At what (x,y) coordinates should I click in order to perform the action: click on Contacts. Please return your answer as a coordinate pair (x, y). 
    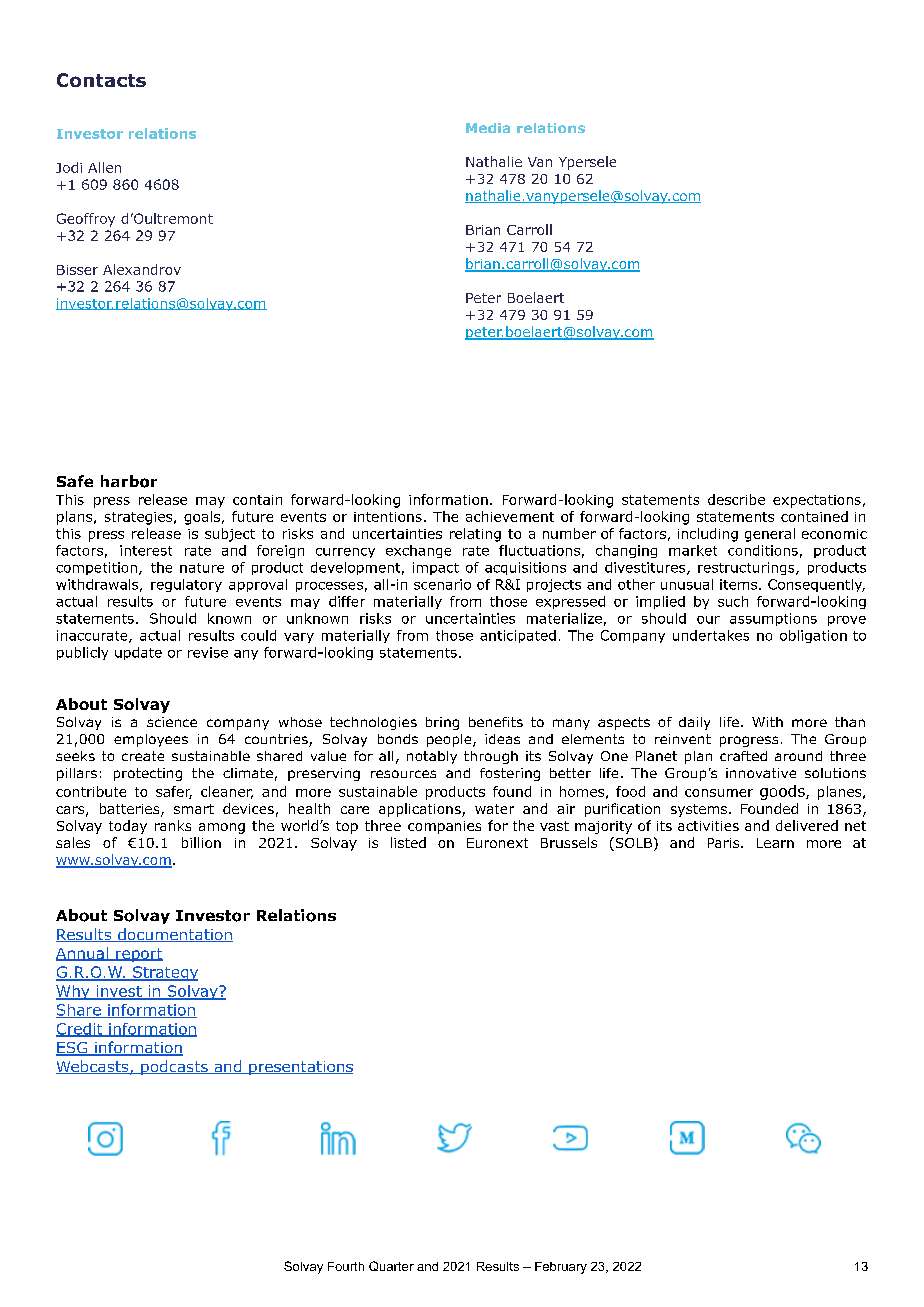
    Looking at the image, I should click on (101, 80).
